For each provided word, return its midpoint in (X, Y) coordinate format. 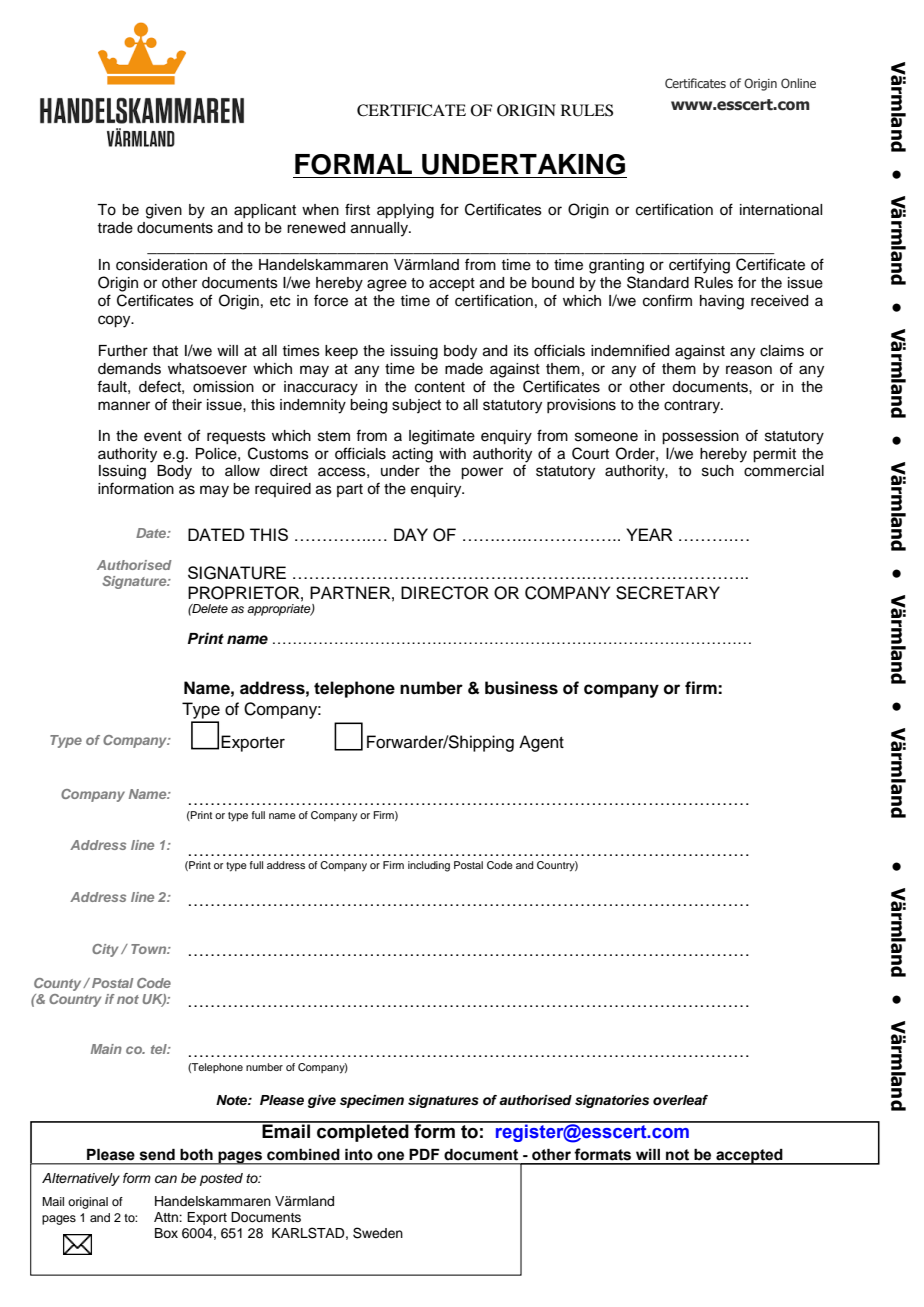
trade (115, 228)
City (105, 950)
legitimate (442, 437)
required (283, 490)
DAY (411, 534)
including (429, 866)
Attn (167, 1217)
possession (700, 437)
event (163, 436)
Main (106, 1049)
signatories (612, 1101)
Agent (541, 743)
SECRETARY (668, 593)
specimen (372, 1101)
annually (381, 229)
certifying (699, 266)
